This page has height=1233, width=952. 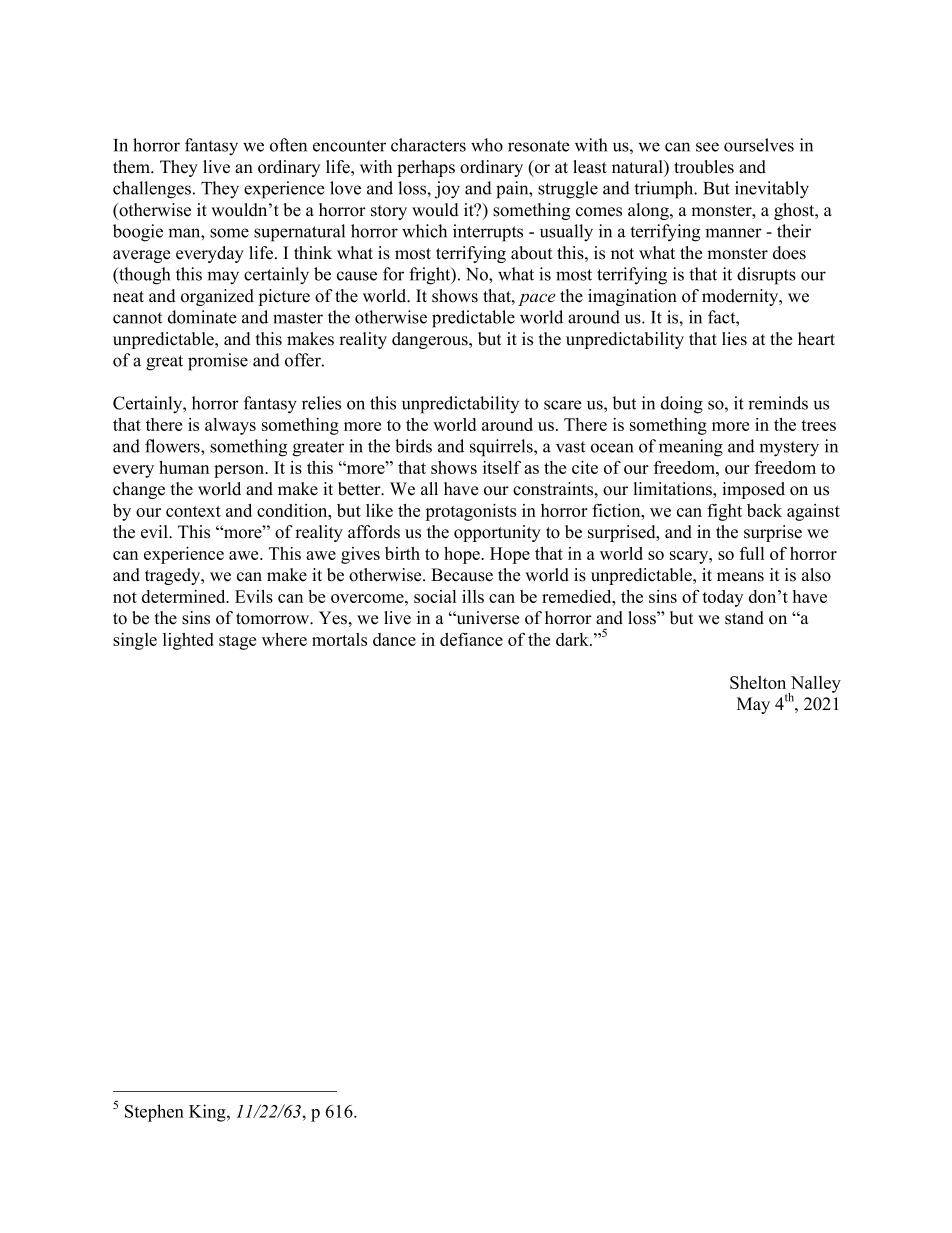 I want to click on stage, so click(x=237, y=642).
